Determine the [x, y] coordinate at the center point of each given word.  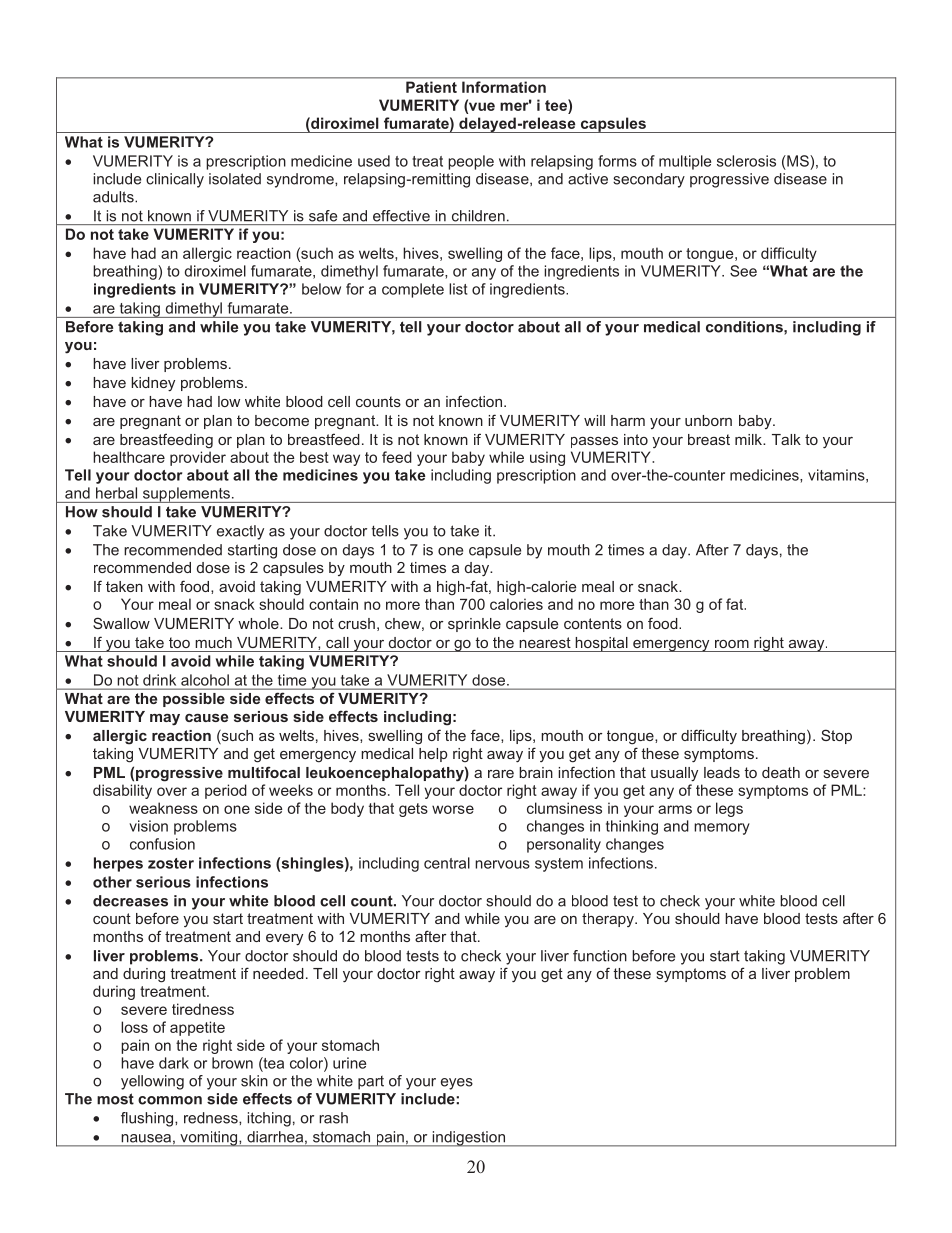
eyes [457, 1084]
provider [198, 458]
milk [749, 439]
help [433, 755]
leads [722, 772]
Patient [431, 87]
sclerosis [746, 161]
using [547, 458]
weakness [163, 808]
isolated [235, 179]
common [170, 1100]
